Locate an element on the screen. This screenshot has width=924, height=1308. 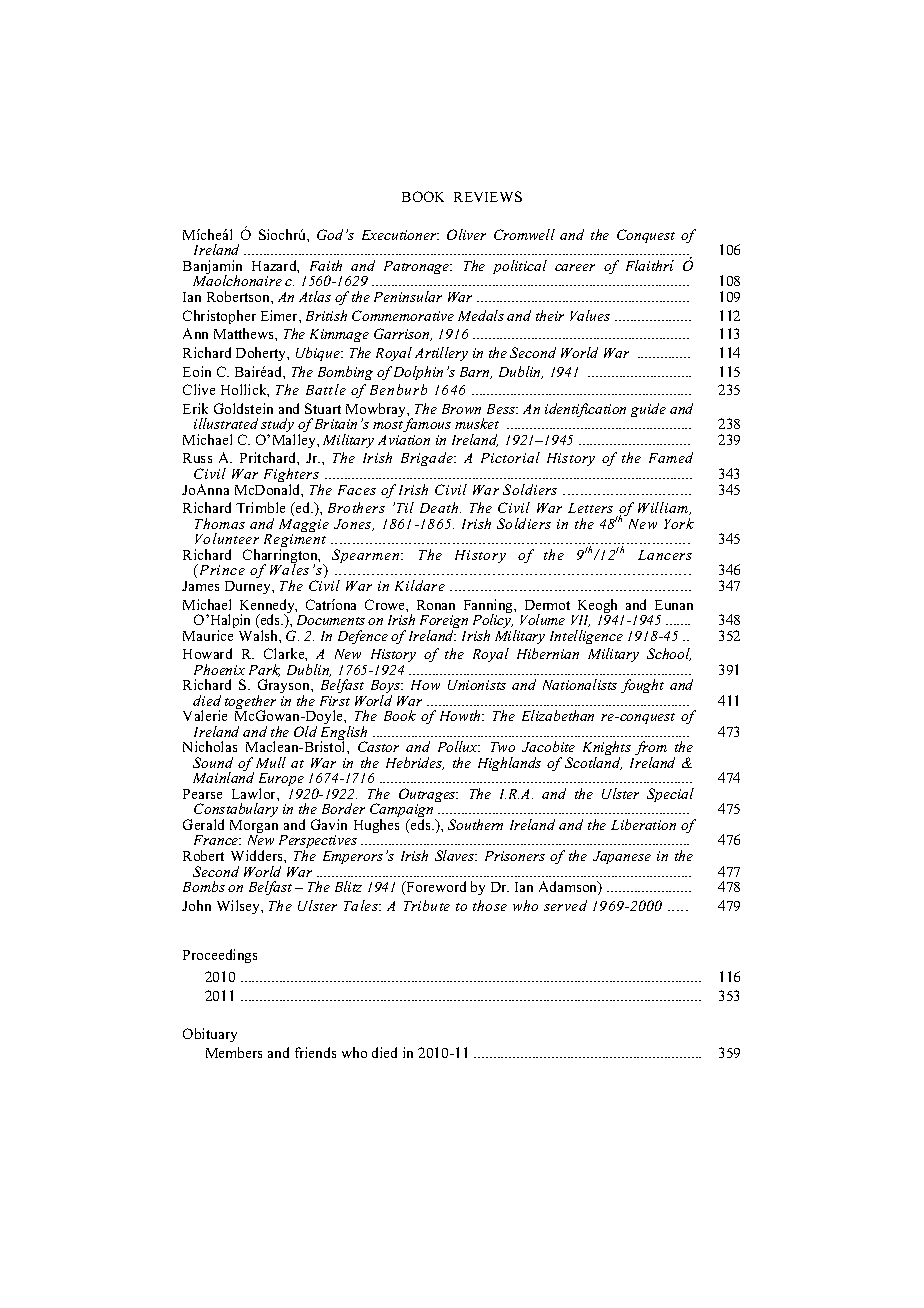
career is located at coordinates (575, 267).
